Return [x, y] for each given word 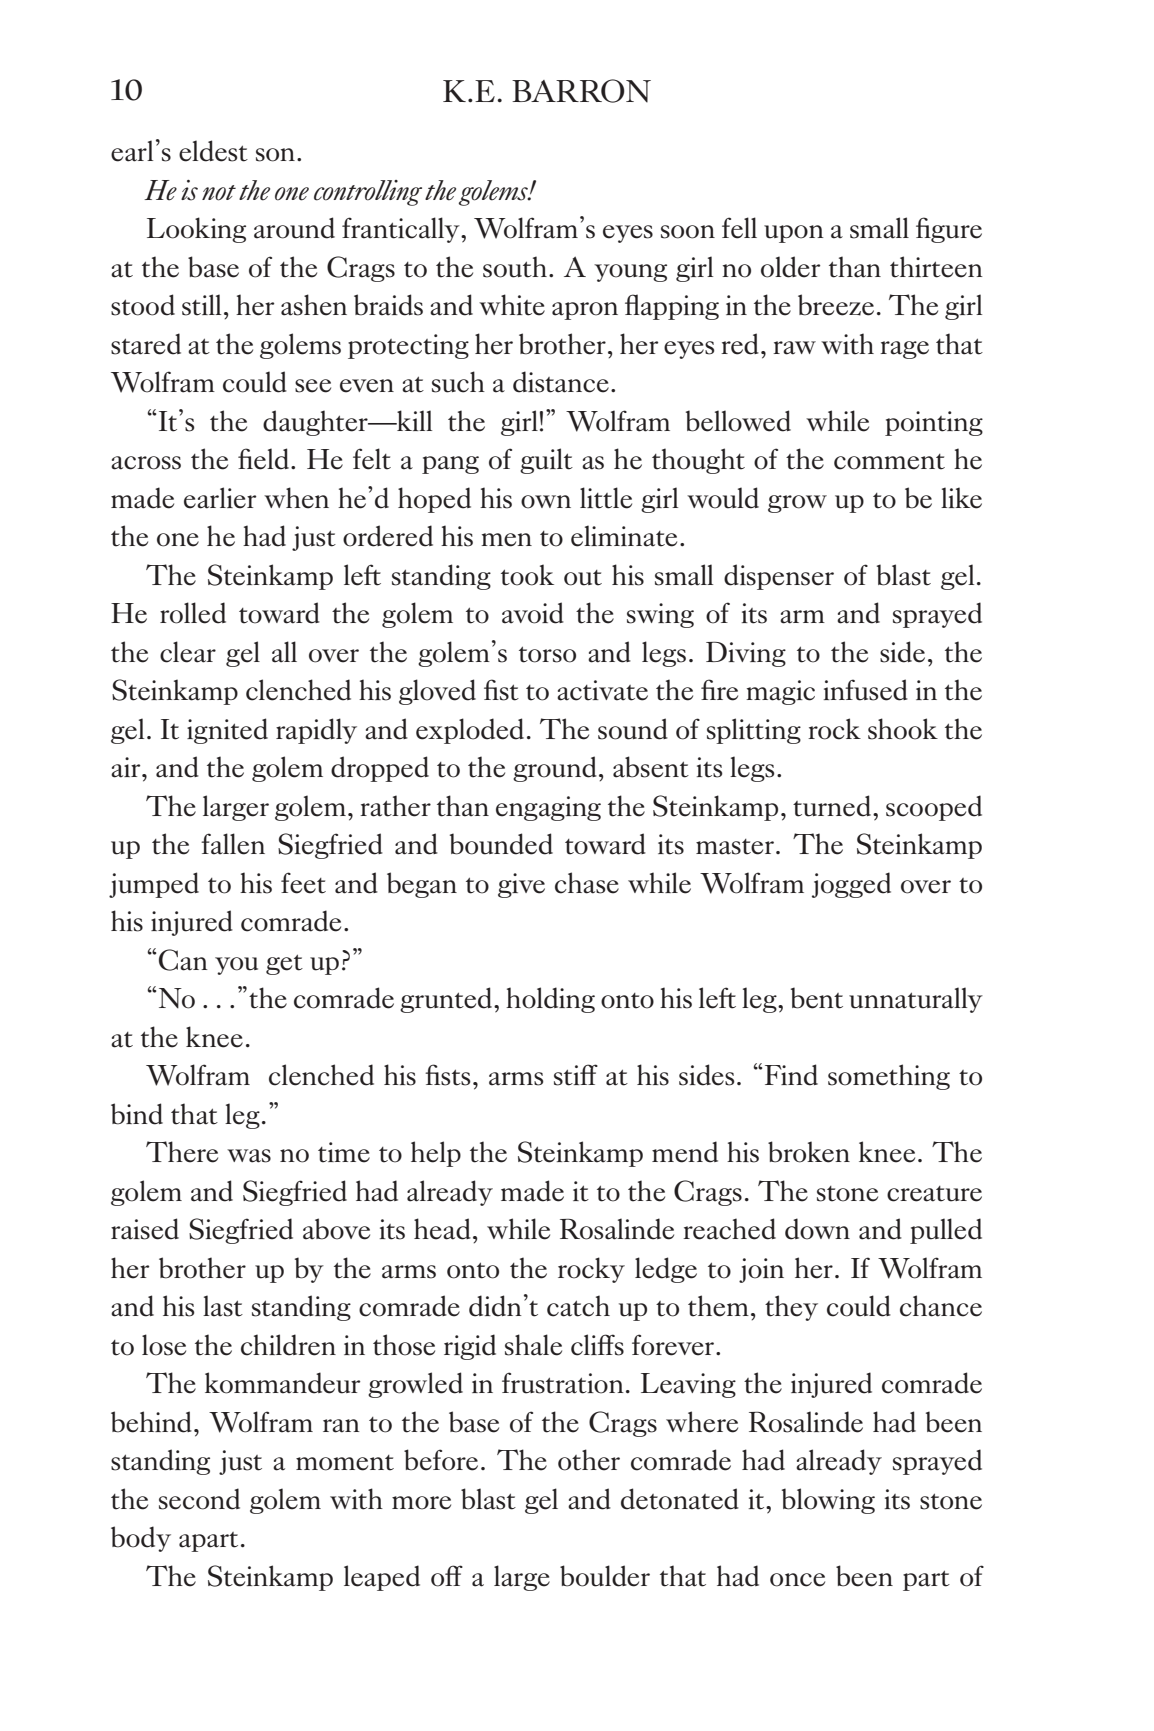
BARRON [581, 91]
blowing [828, 1501]
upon [794, 234]
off [447, 1576]
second [199, 1499]
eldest [213, 151]
